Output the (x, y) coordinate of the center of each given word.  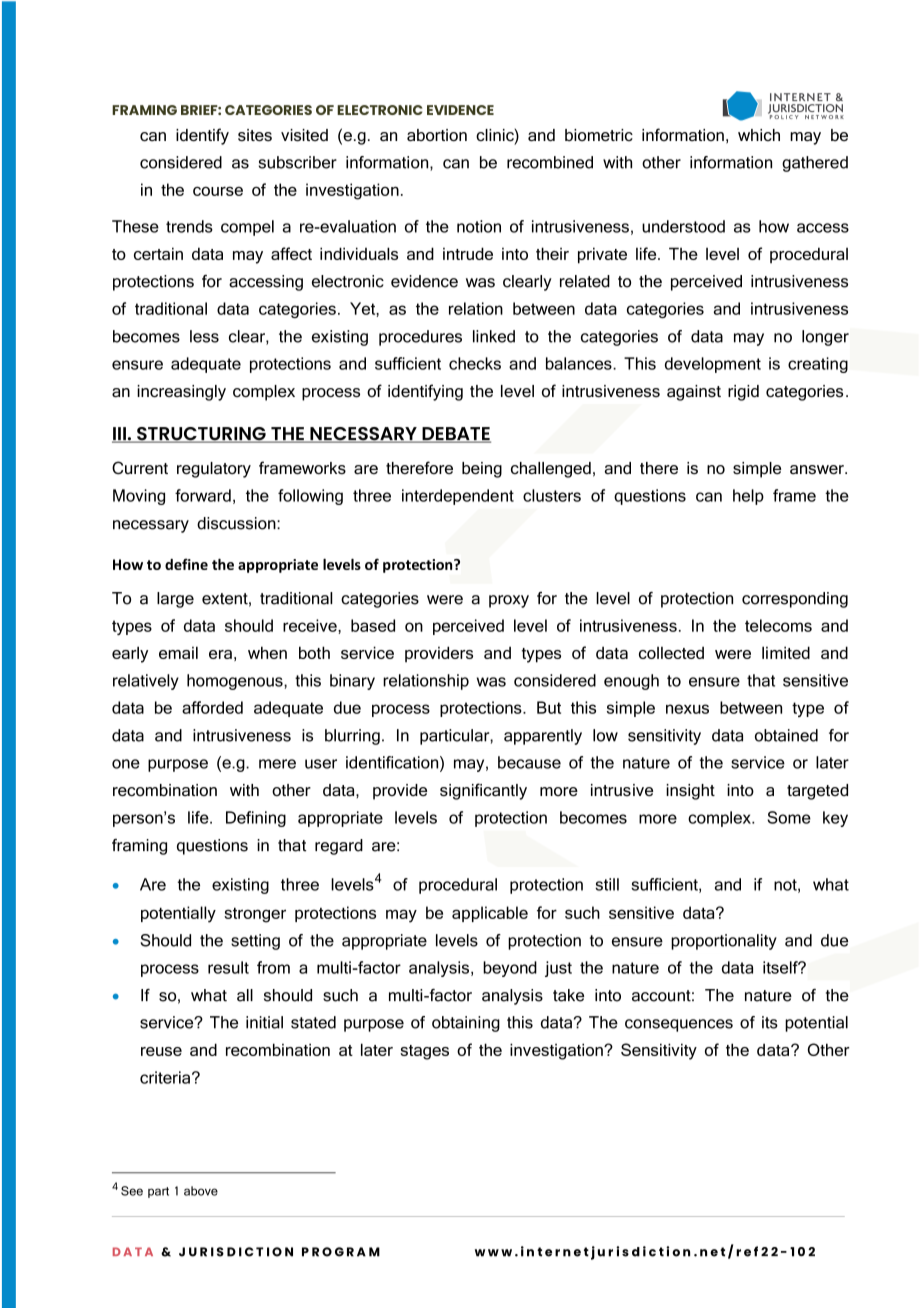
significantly (483, 791)
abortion (437, 135)
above (201, 1191)
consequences (679, 1025)
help (748, 497)
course (218, 191)
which (759, 135)
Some (789, 817)
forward (203, 495)
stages (424, 1052)
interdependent (458, 497)
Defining (256, 819)
